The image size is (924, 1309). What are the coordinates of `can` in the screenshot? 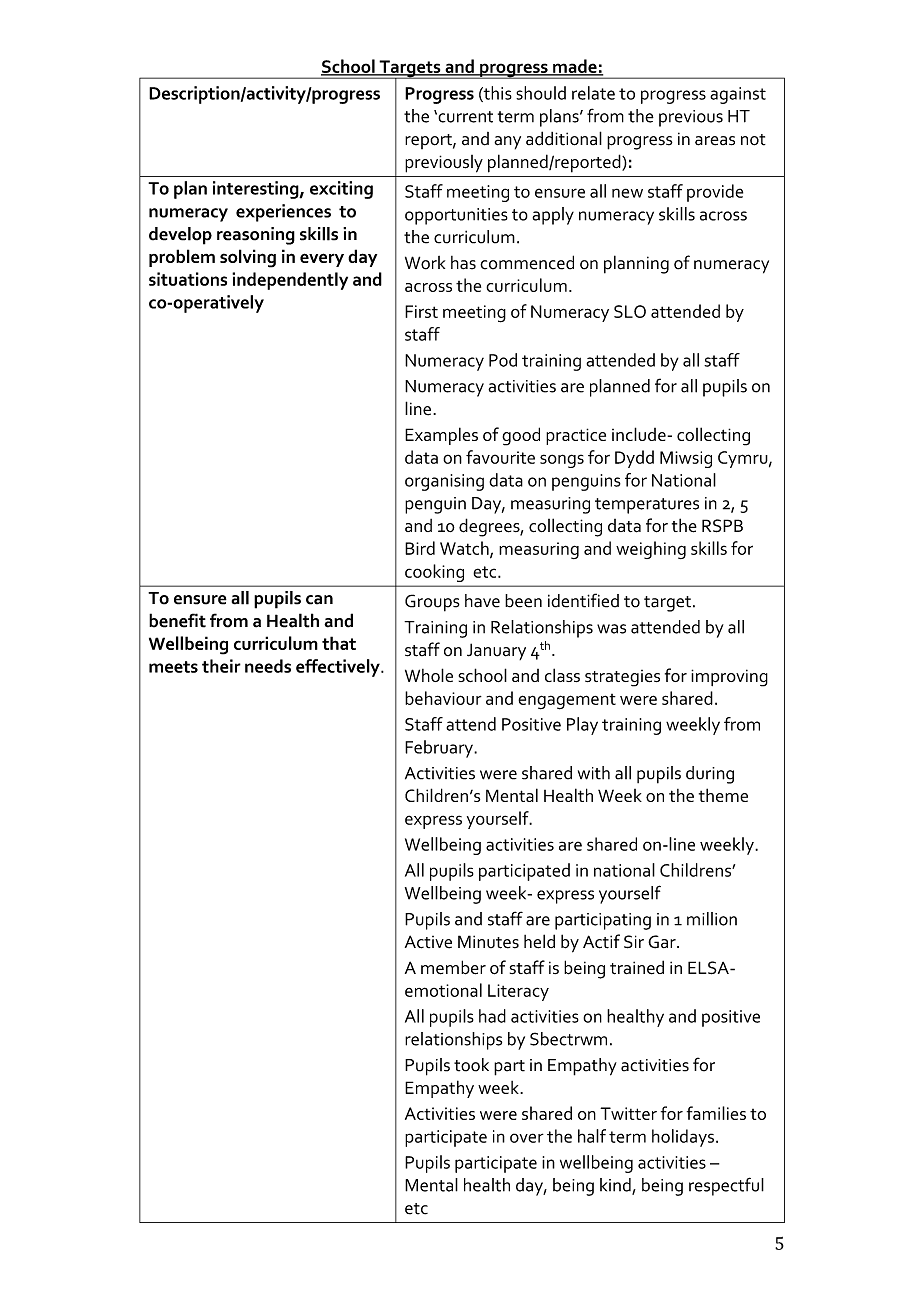 It's located at (319, 600).
